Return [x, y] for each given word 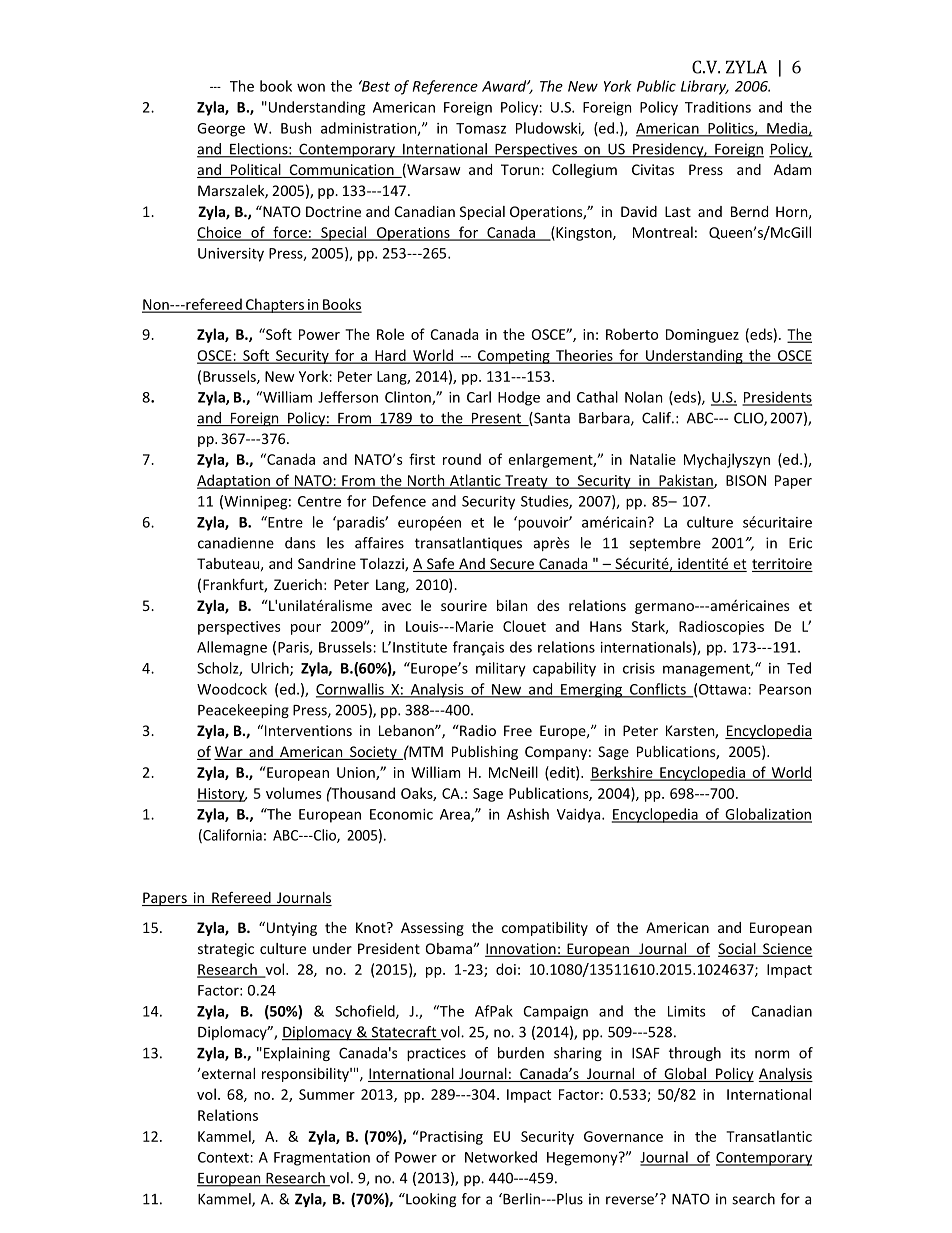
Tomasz [481, 128]
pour [306, 629]
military [501, 669]
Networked [501, 1157]
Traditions [718, 107]
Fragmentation [322, 1159]
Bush [296, 128]
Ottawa [724, 689]
